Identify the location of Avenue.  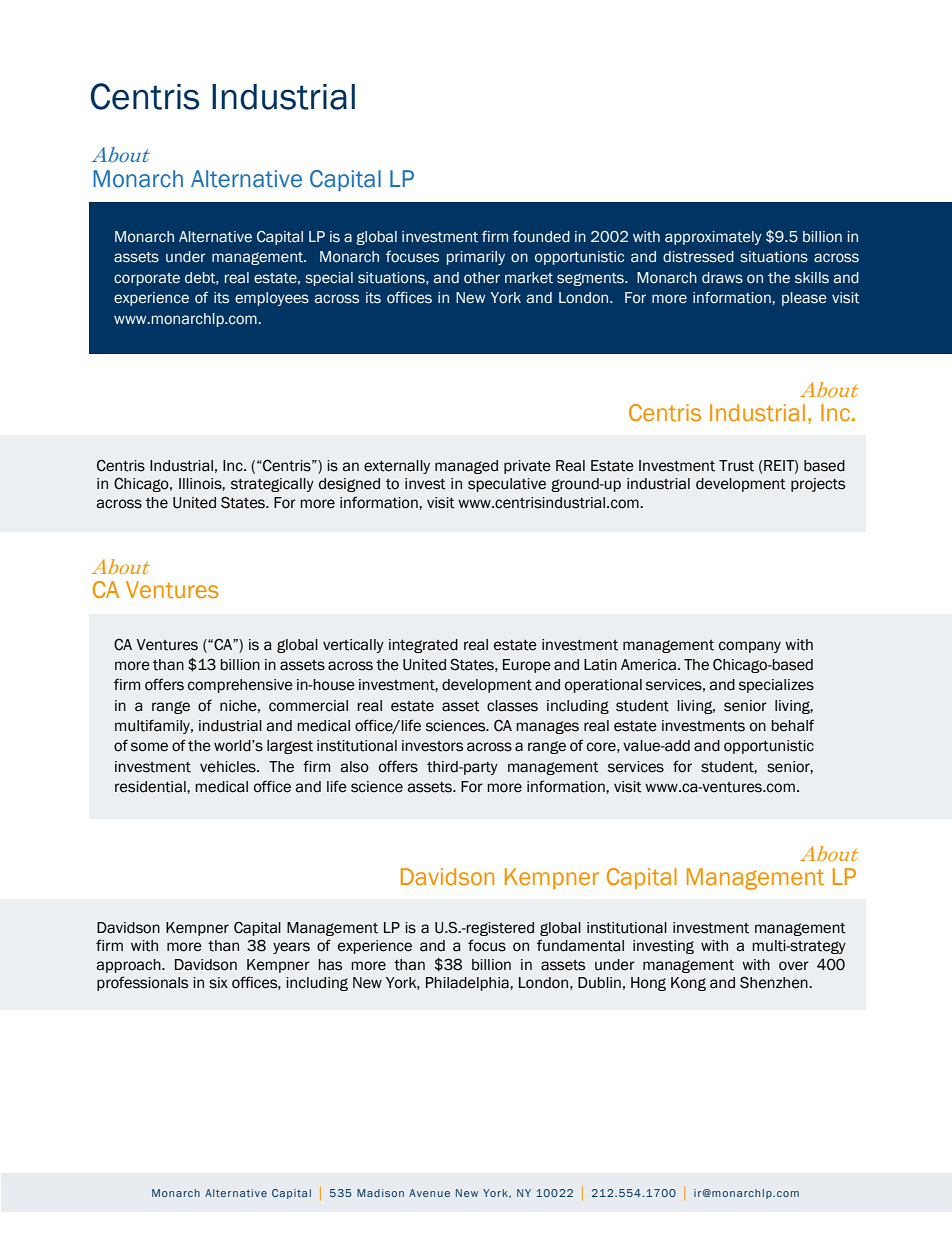
(429, 1193).
